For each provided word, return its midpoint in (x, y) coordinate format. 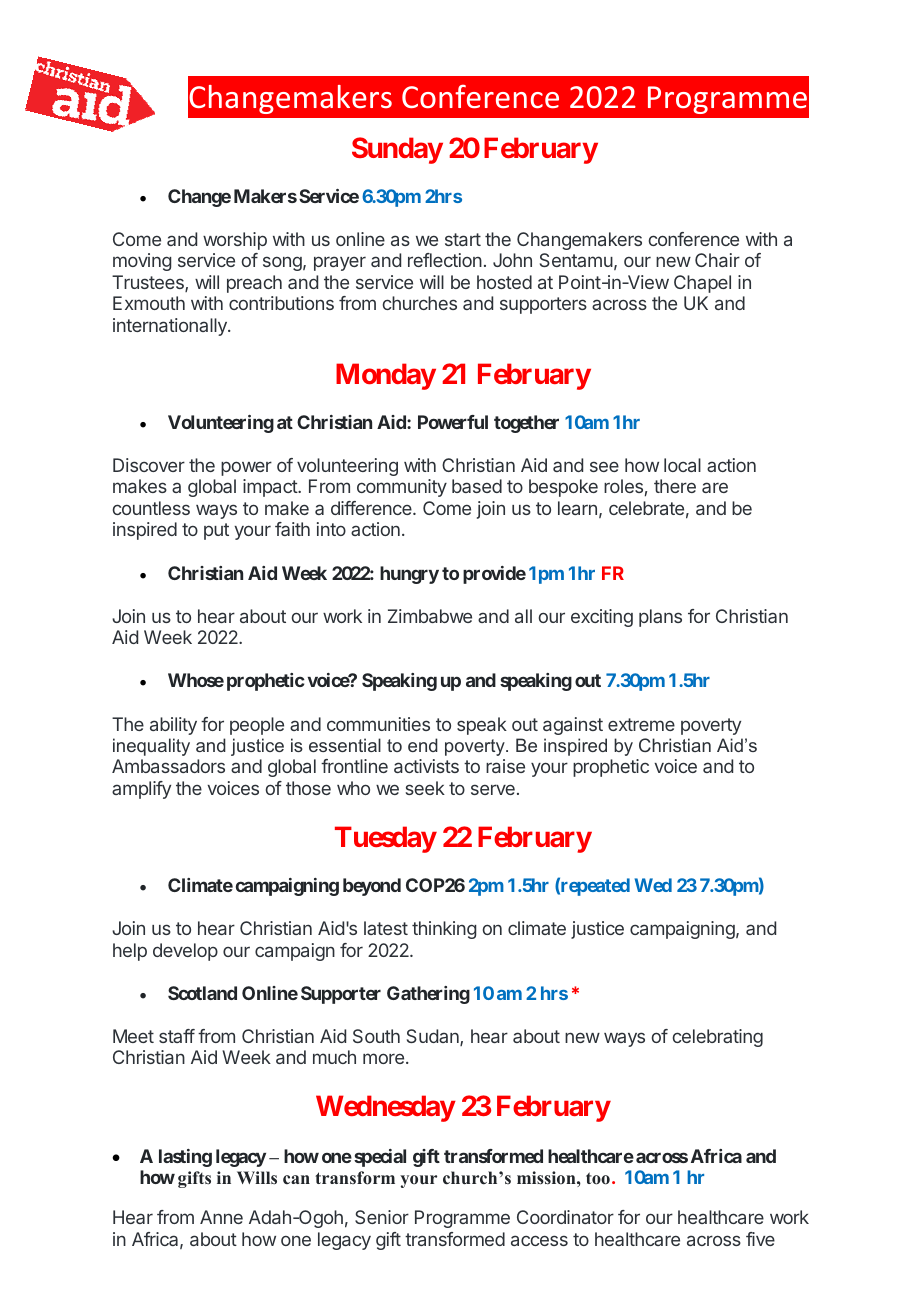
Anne (221, 1217)
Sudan (434, 1037)
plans (660, 618)
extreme (641, 724)
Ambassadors (168, 766)
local (682, 465)
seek (425, 788)
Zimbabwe (430, 616)
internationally (171, 327)
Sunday (397, 150)
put (216, 531)
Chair (717, 260)
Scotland (202, 993)
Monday (386, 376)
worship (235, 241)
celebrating (718, 1038)
